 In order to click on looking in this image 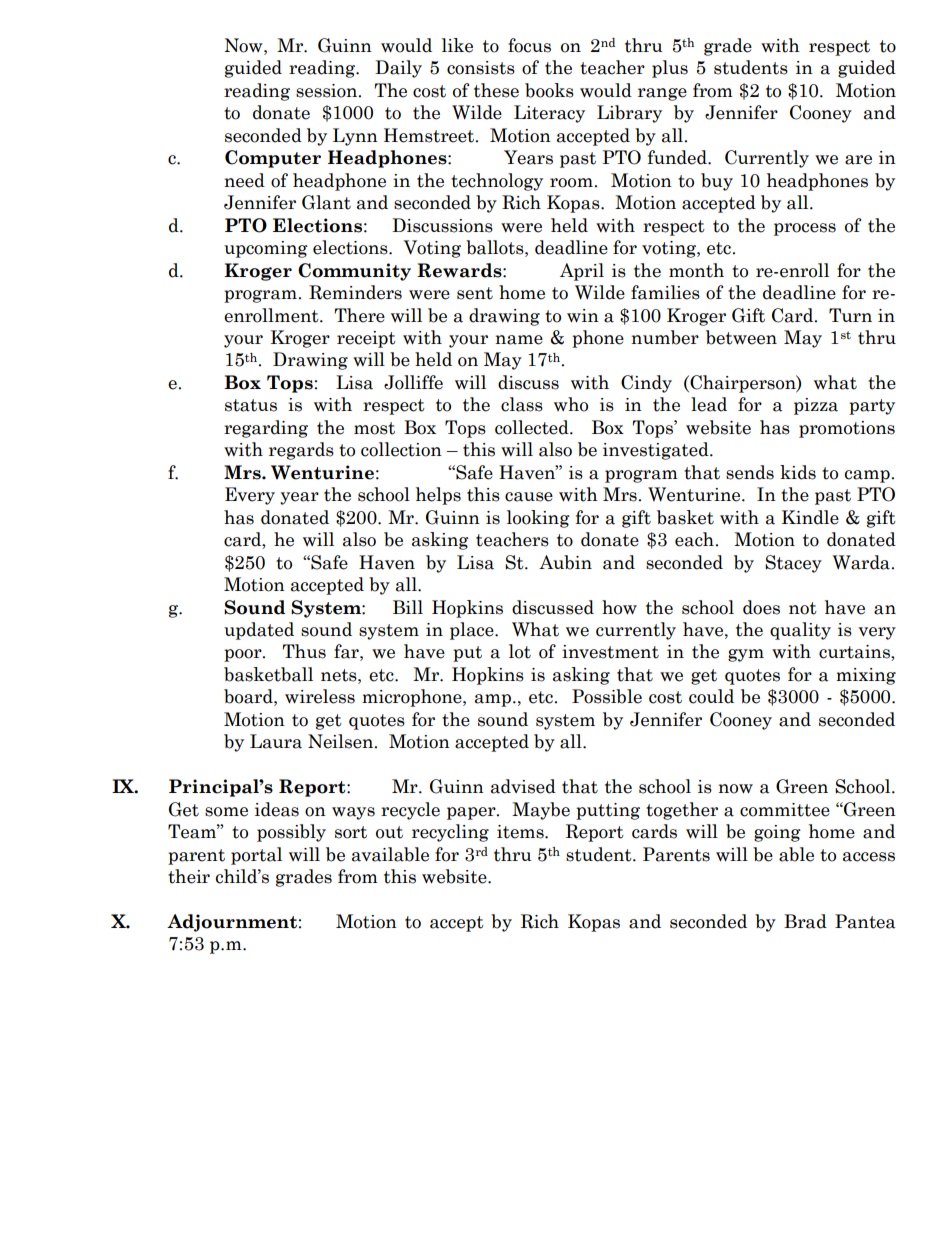, I will do `click(538, 519)`.
